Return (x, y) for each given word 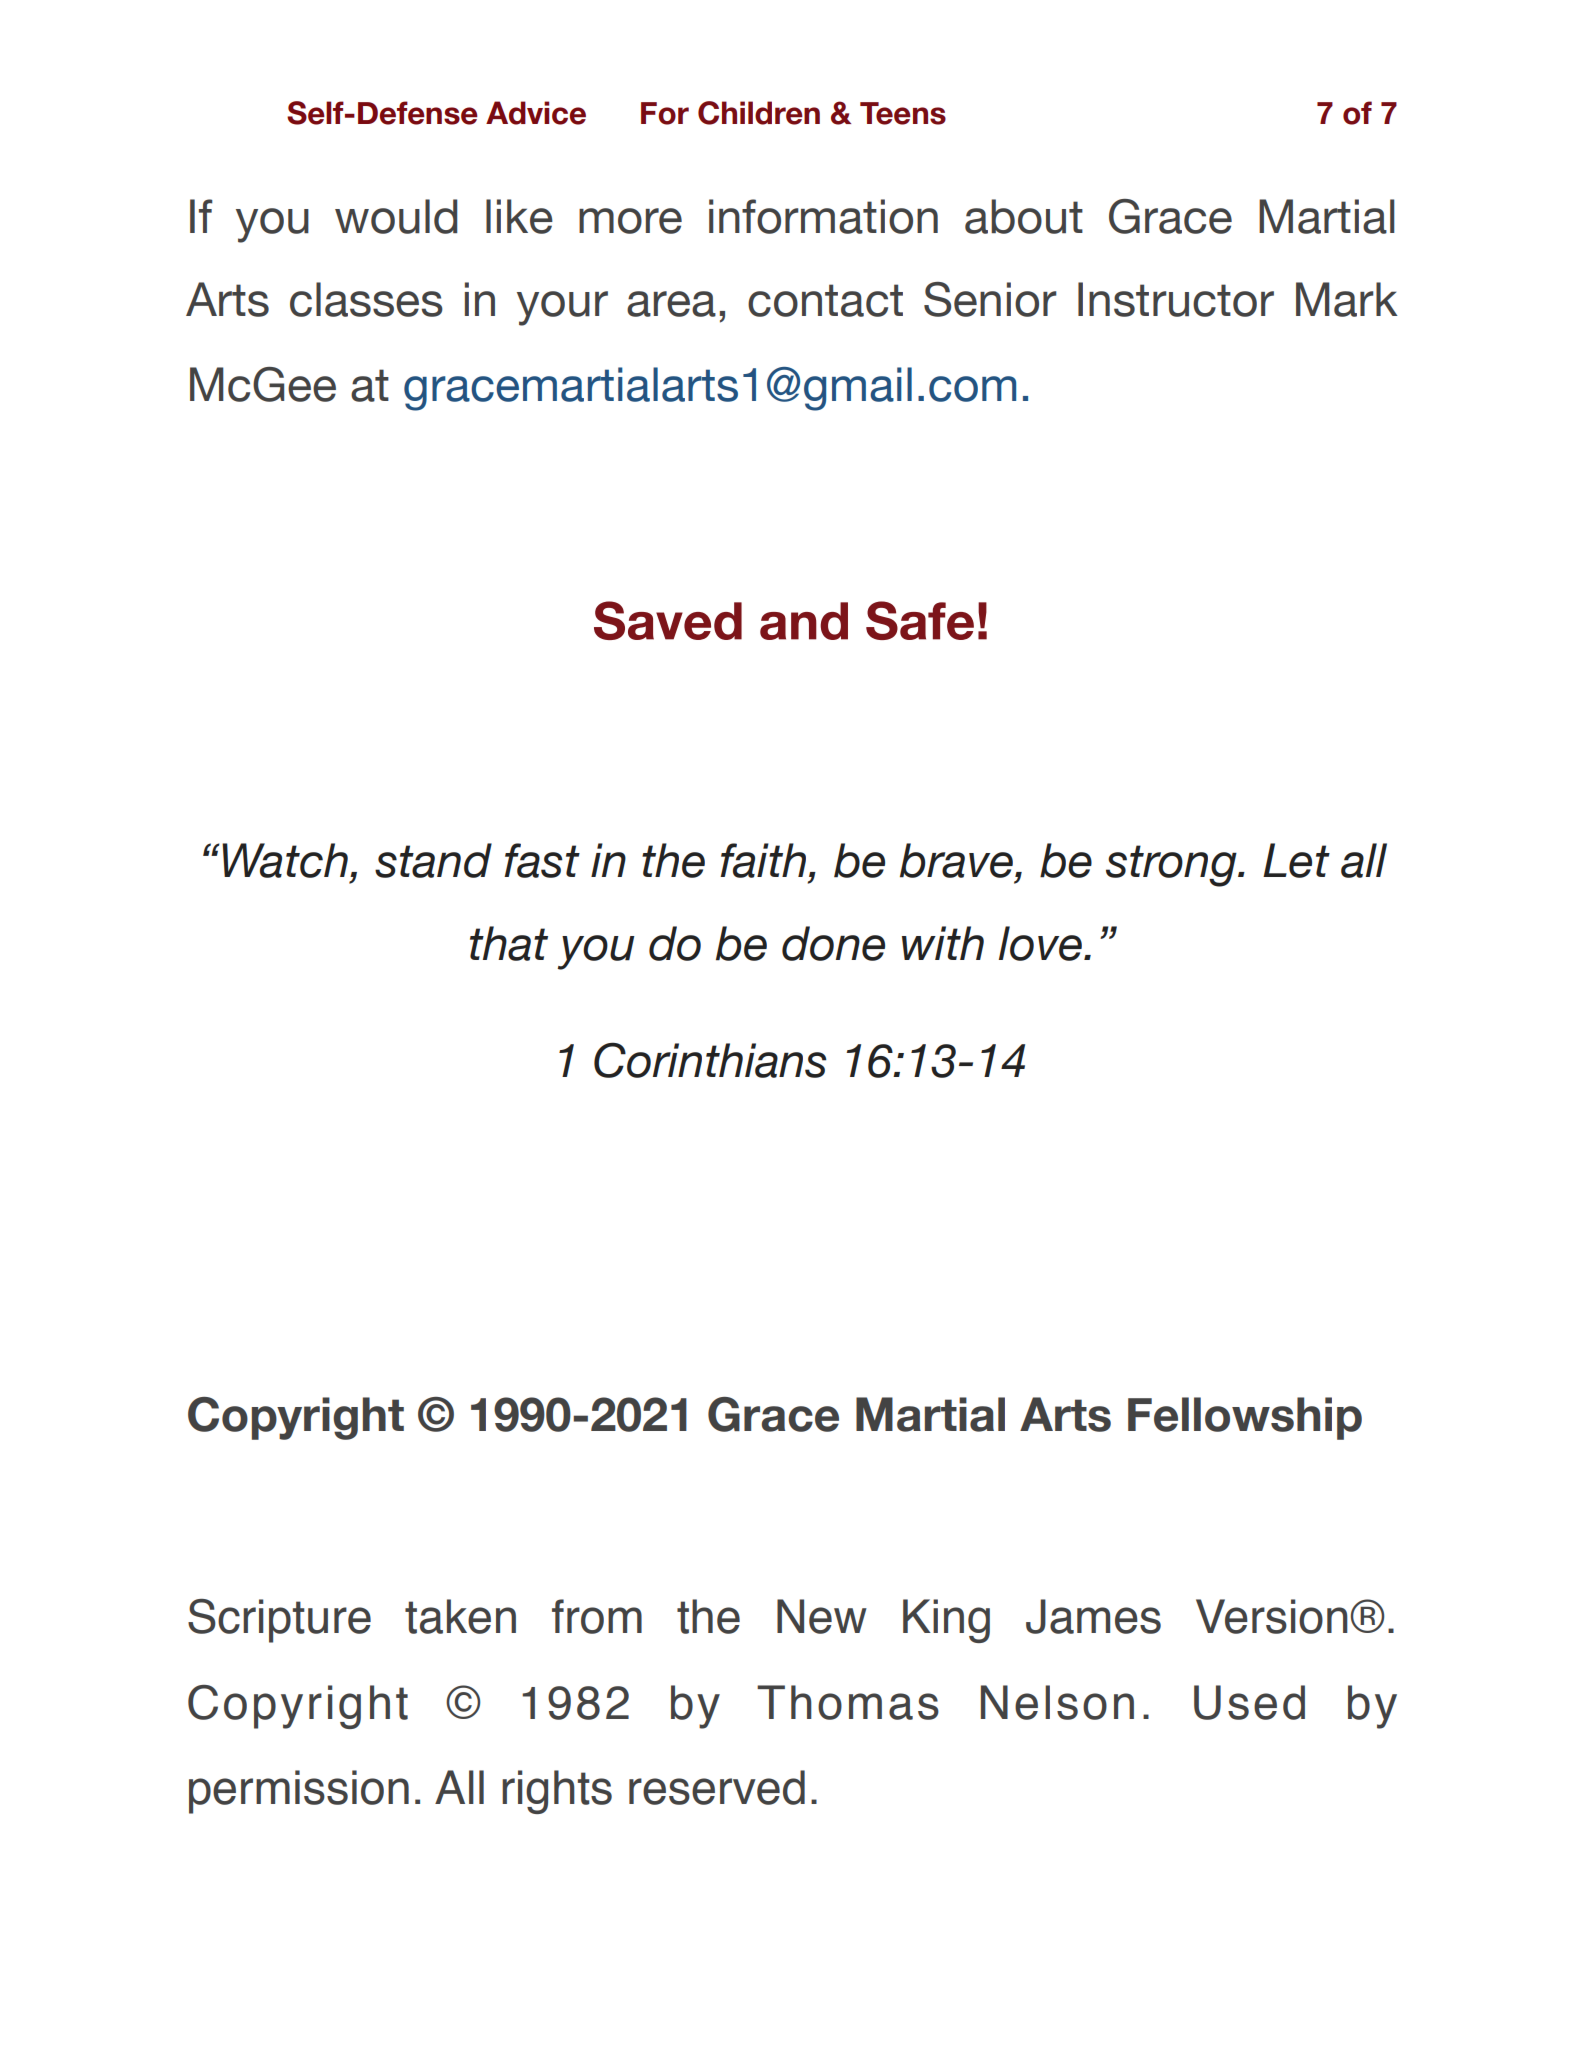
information (823, 216)
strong (1172, 866)
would (396, 216)
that (509, 943)
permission (299, 1792)
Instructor (1176, 299)
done (833, 943)
